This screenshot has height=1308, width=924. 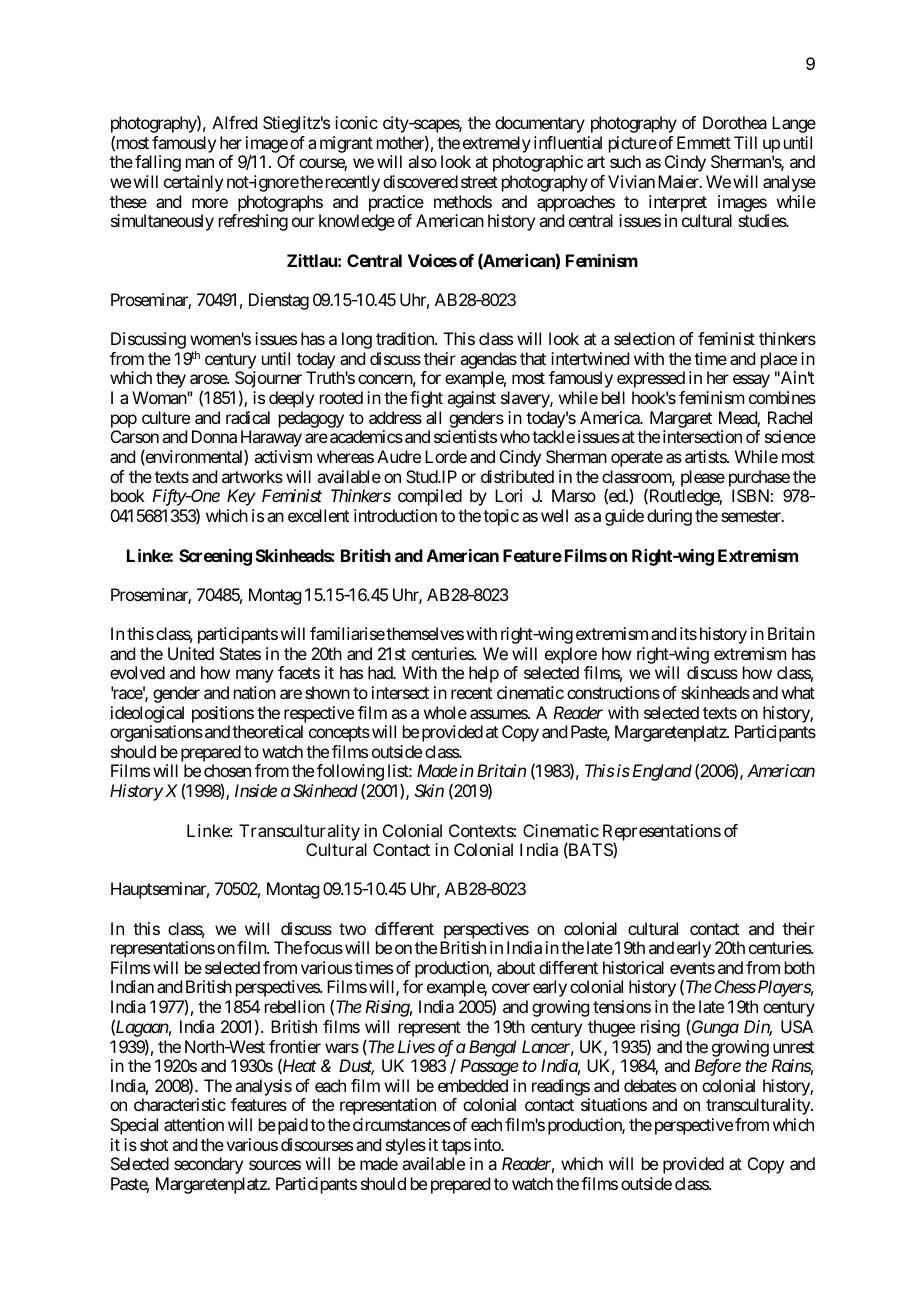 What do you see at coordinates (191, 653) in the screenshot?
I see `United` at bounding box center [191, 653].
